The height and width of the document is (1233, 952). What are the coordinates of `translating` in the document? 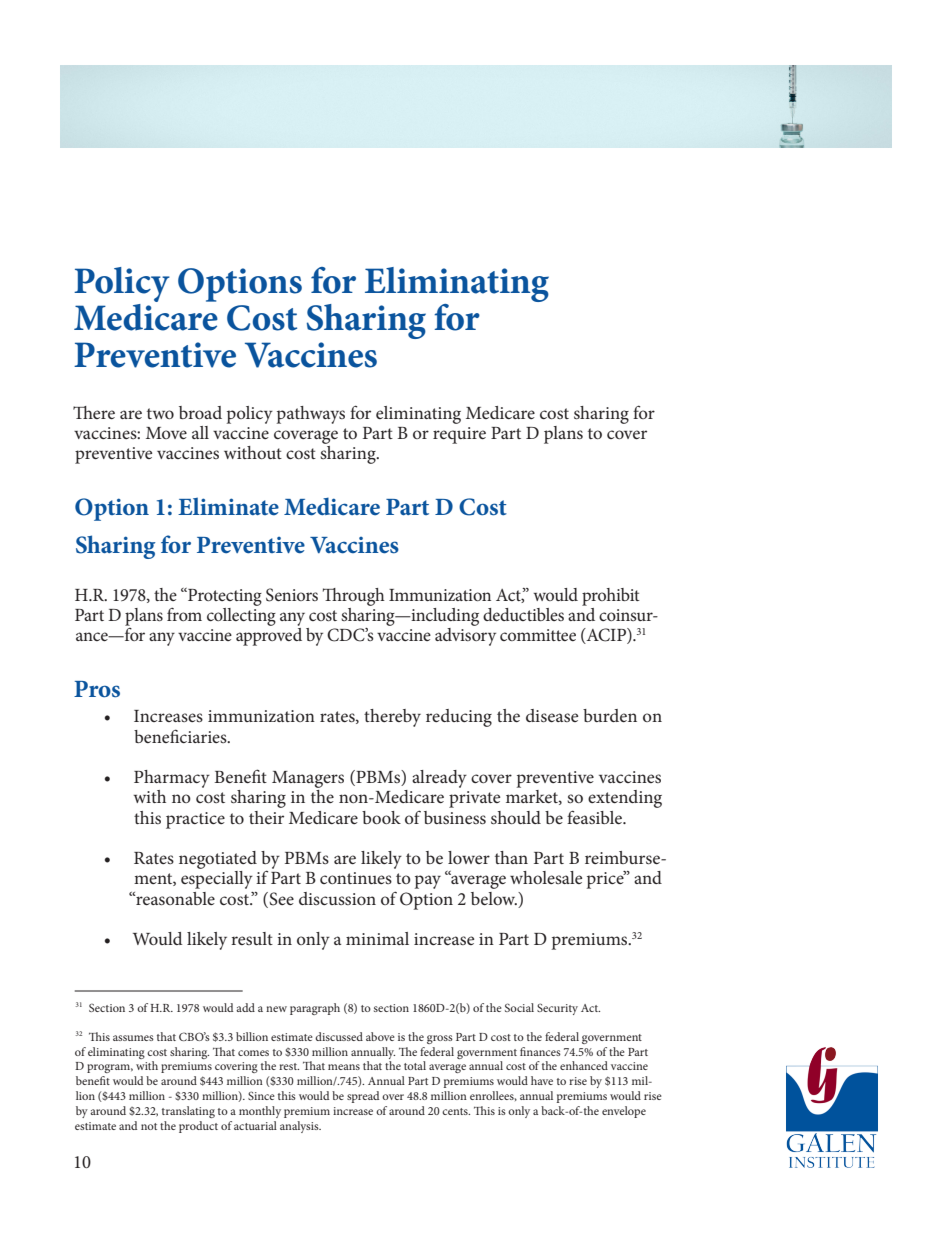 It's located at (188, 1112).
